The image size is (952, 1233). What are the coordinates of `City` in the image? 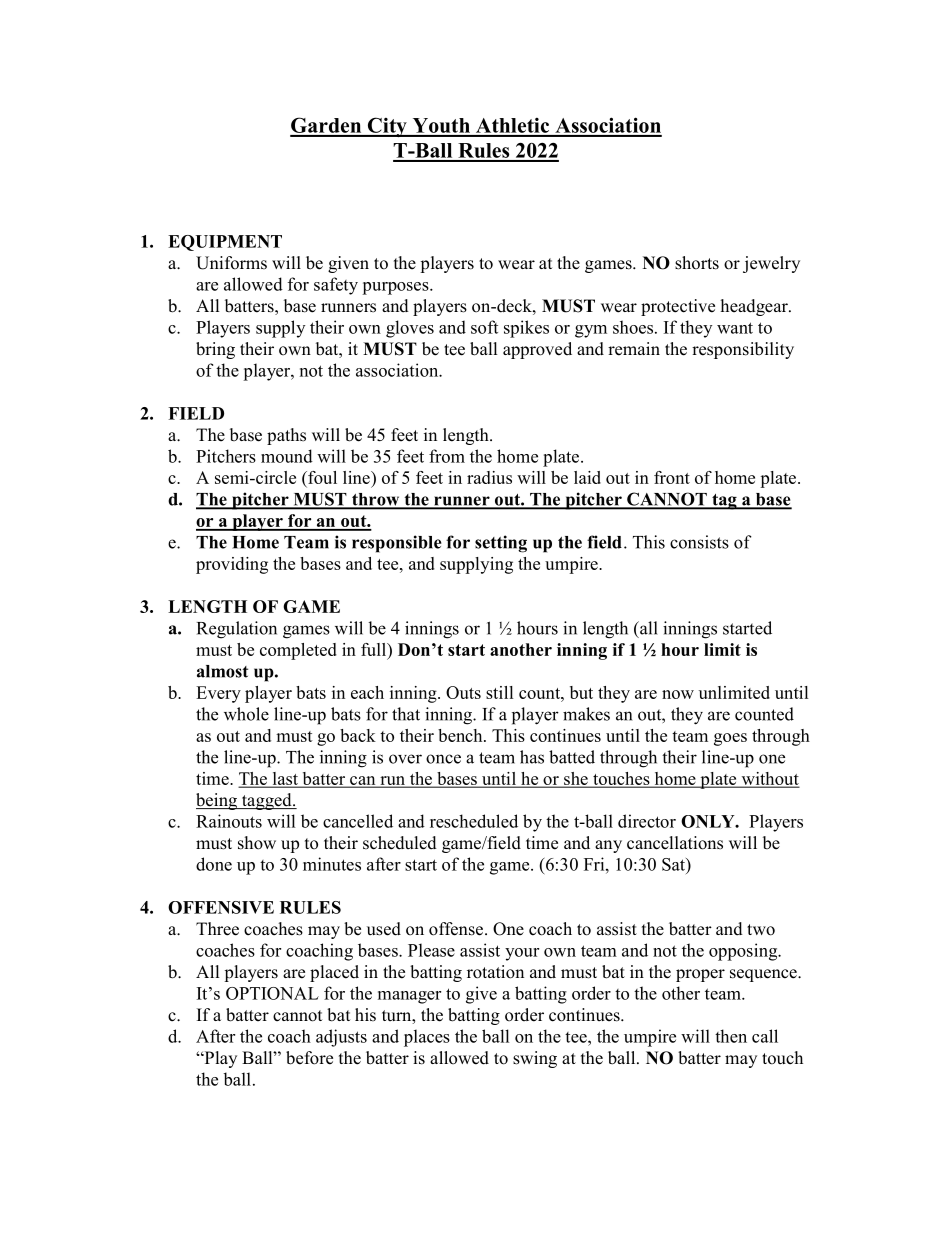 It's located at (387, 127).
